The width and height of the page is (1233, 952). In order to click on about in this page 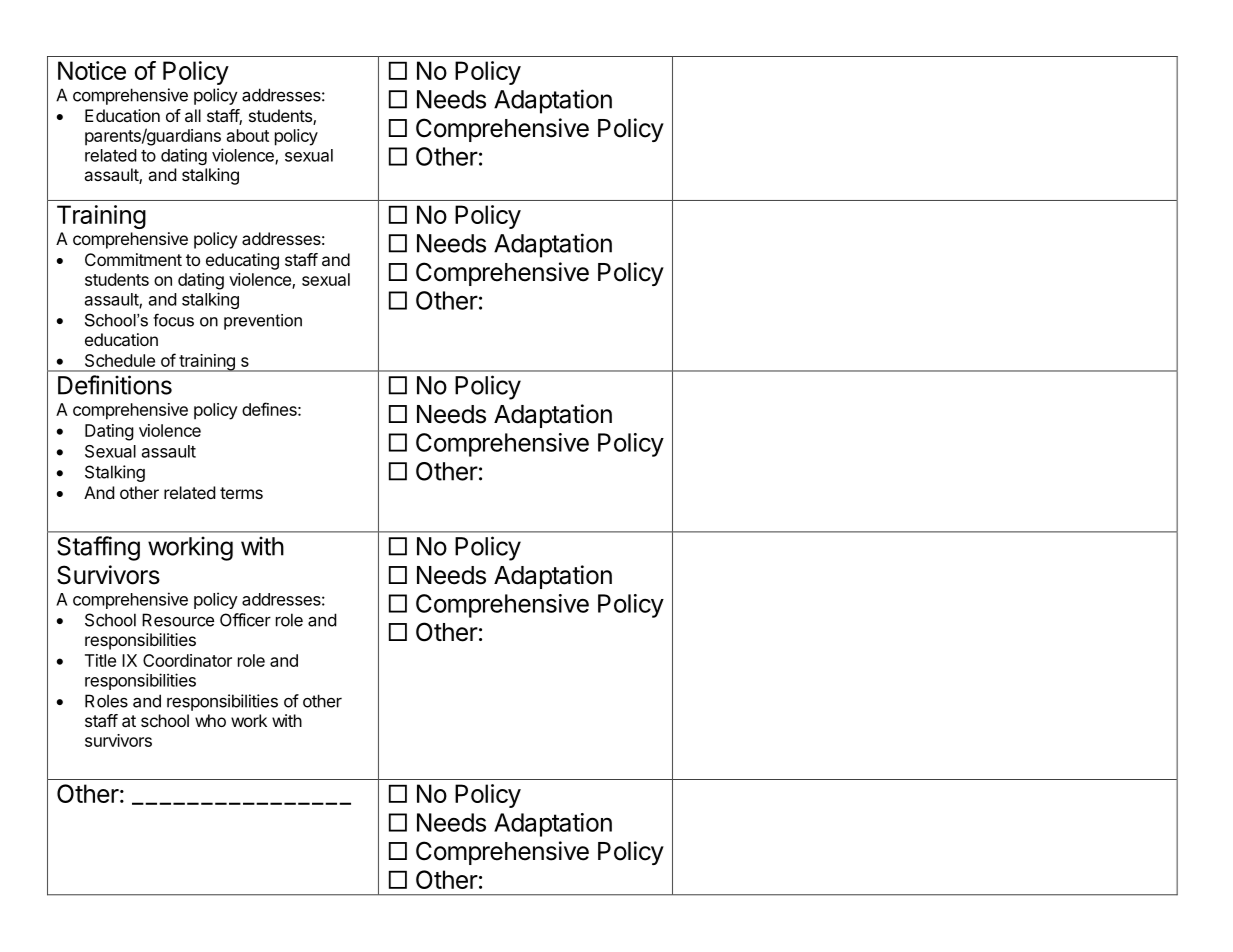, I will do `click(248, 135)`.
